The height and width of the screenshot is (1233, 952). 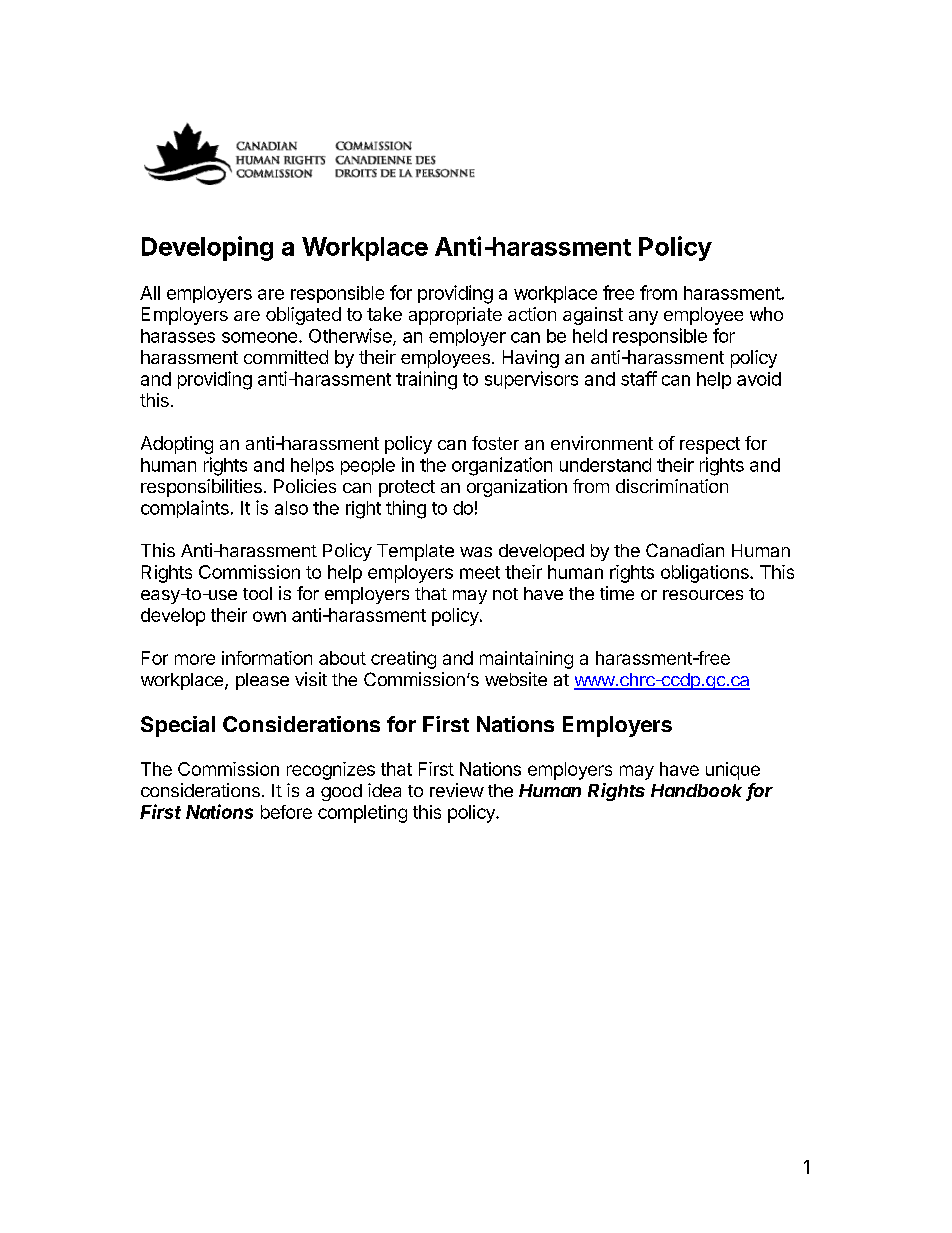 What do you see at coordinates (455, 316) in the screenshot?
I see `appropriate` at bounding box center [455, 316].
